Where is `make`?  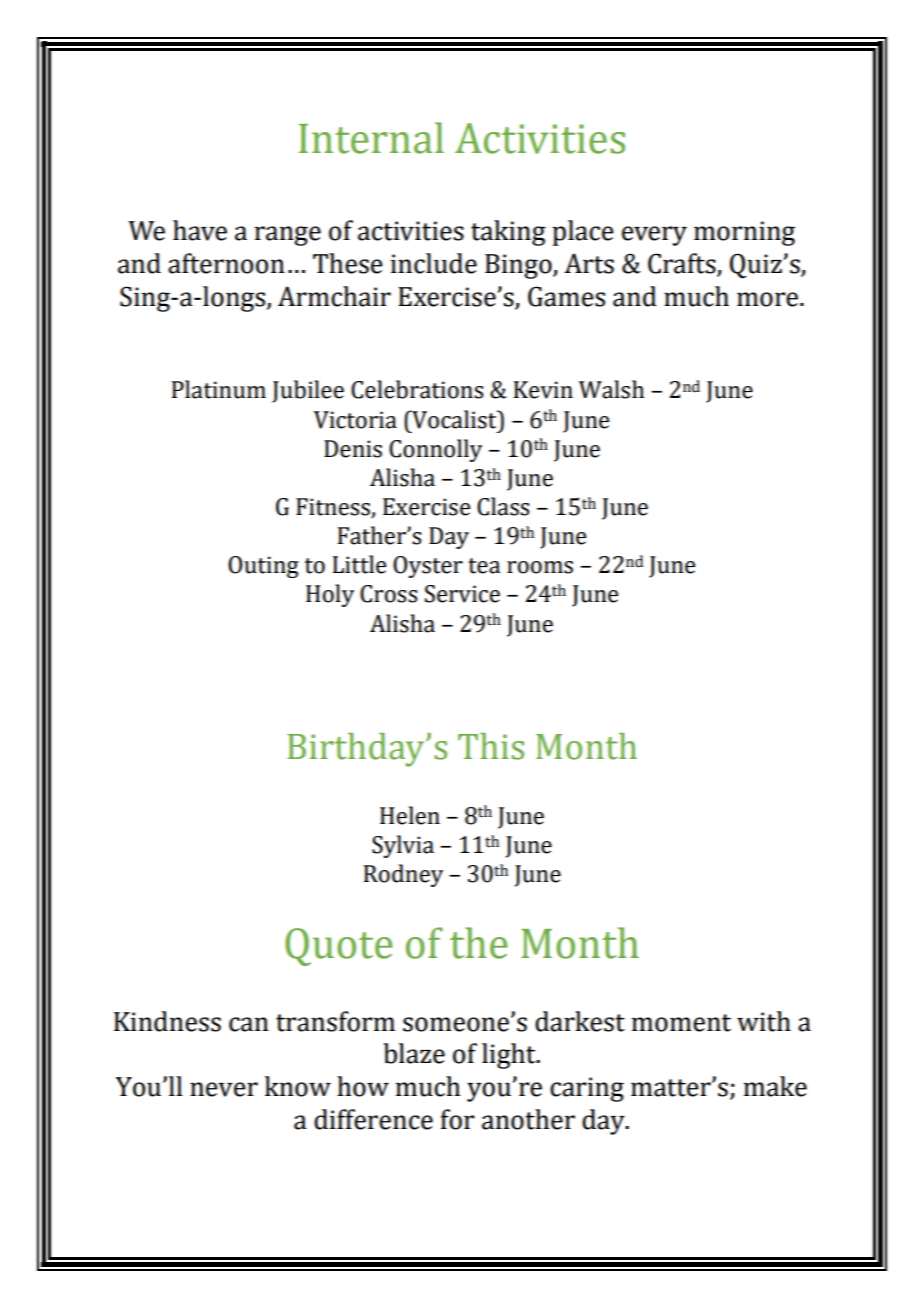 make is located at coordinates (775, 1086).
